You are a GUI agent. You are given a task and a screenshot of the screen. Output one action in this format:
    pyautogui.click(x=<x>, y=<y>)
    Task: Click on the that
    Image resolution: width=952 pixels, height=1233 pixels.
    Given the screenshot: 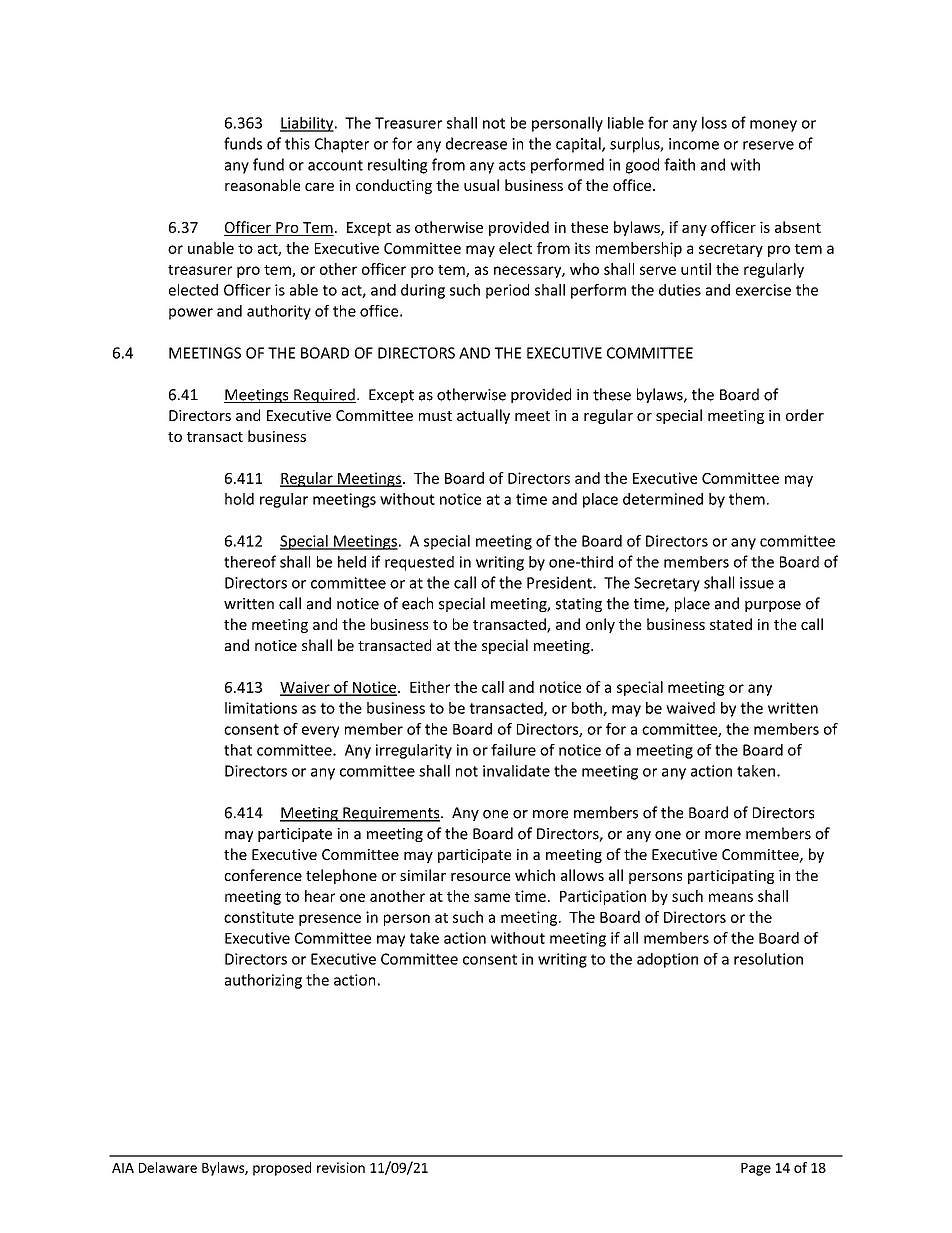 What is the action you would take?
    pyautogui.click(x=238, y=750)
